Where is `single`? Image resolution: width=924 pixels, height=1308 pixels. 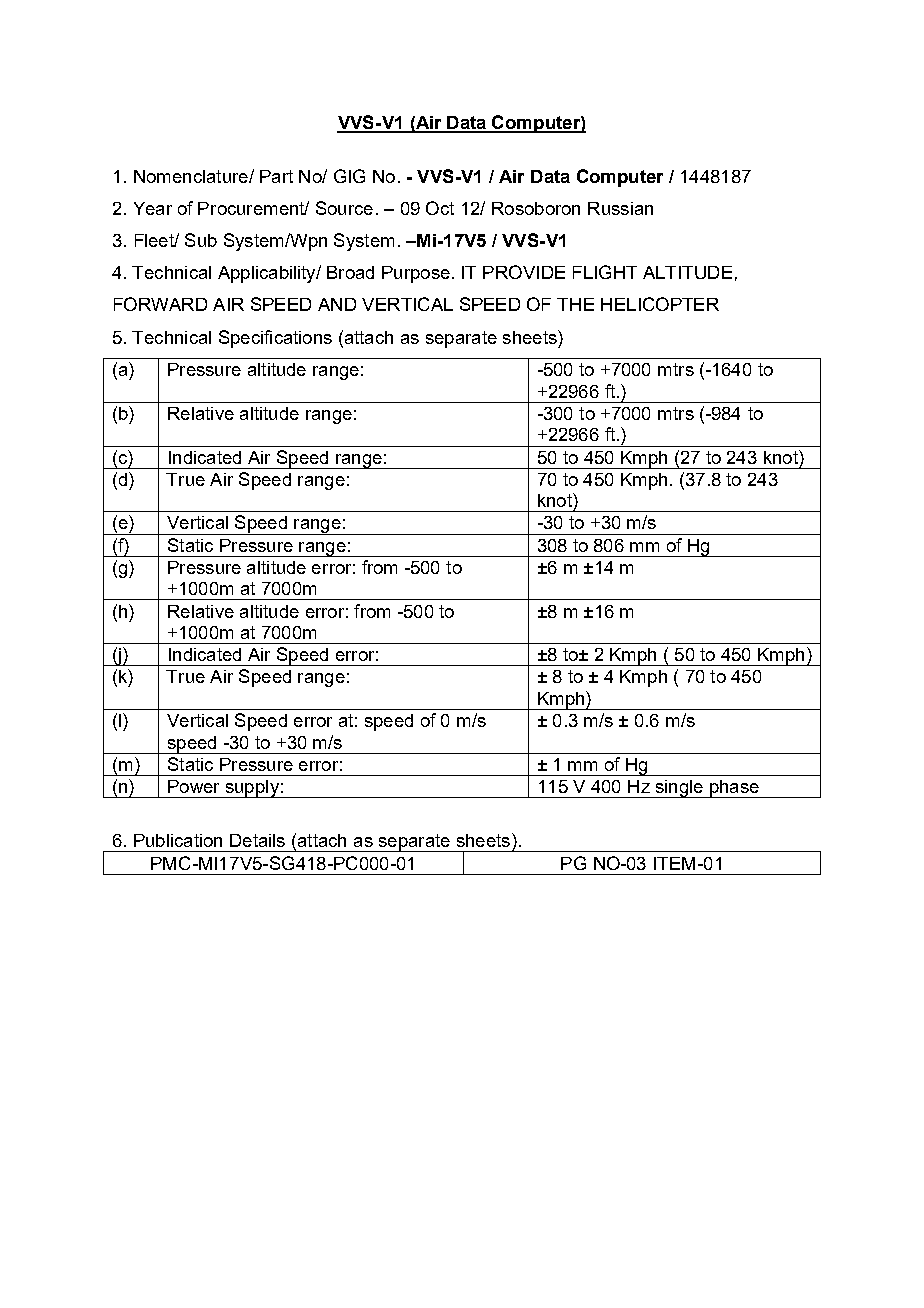
single is located at coordinates (679, 789).
